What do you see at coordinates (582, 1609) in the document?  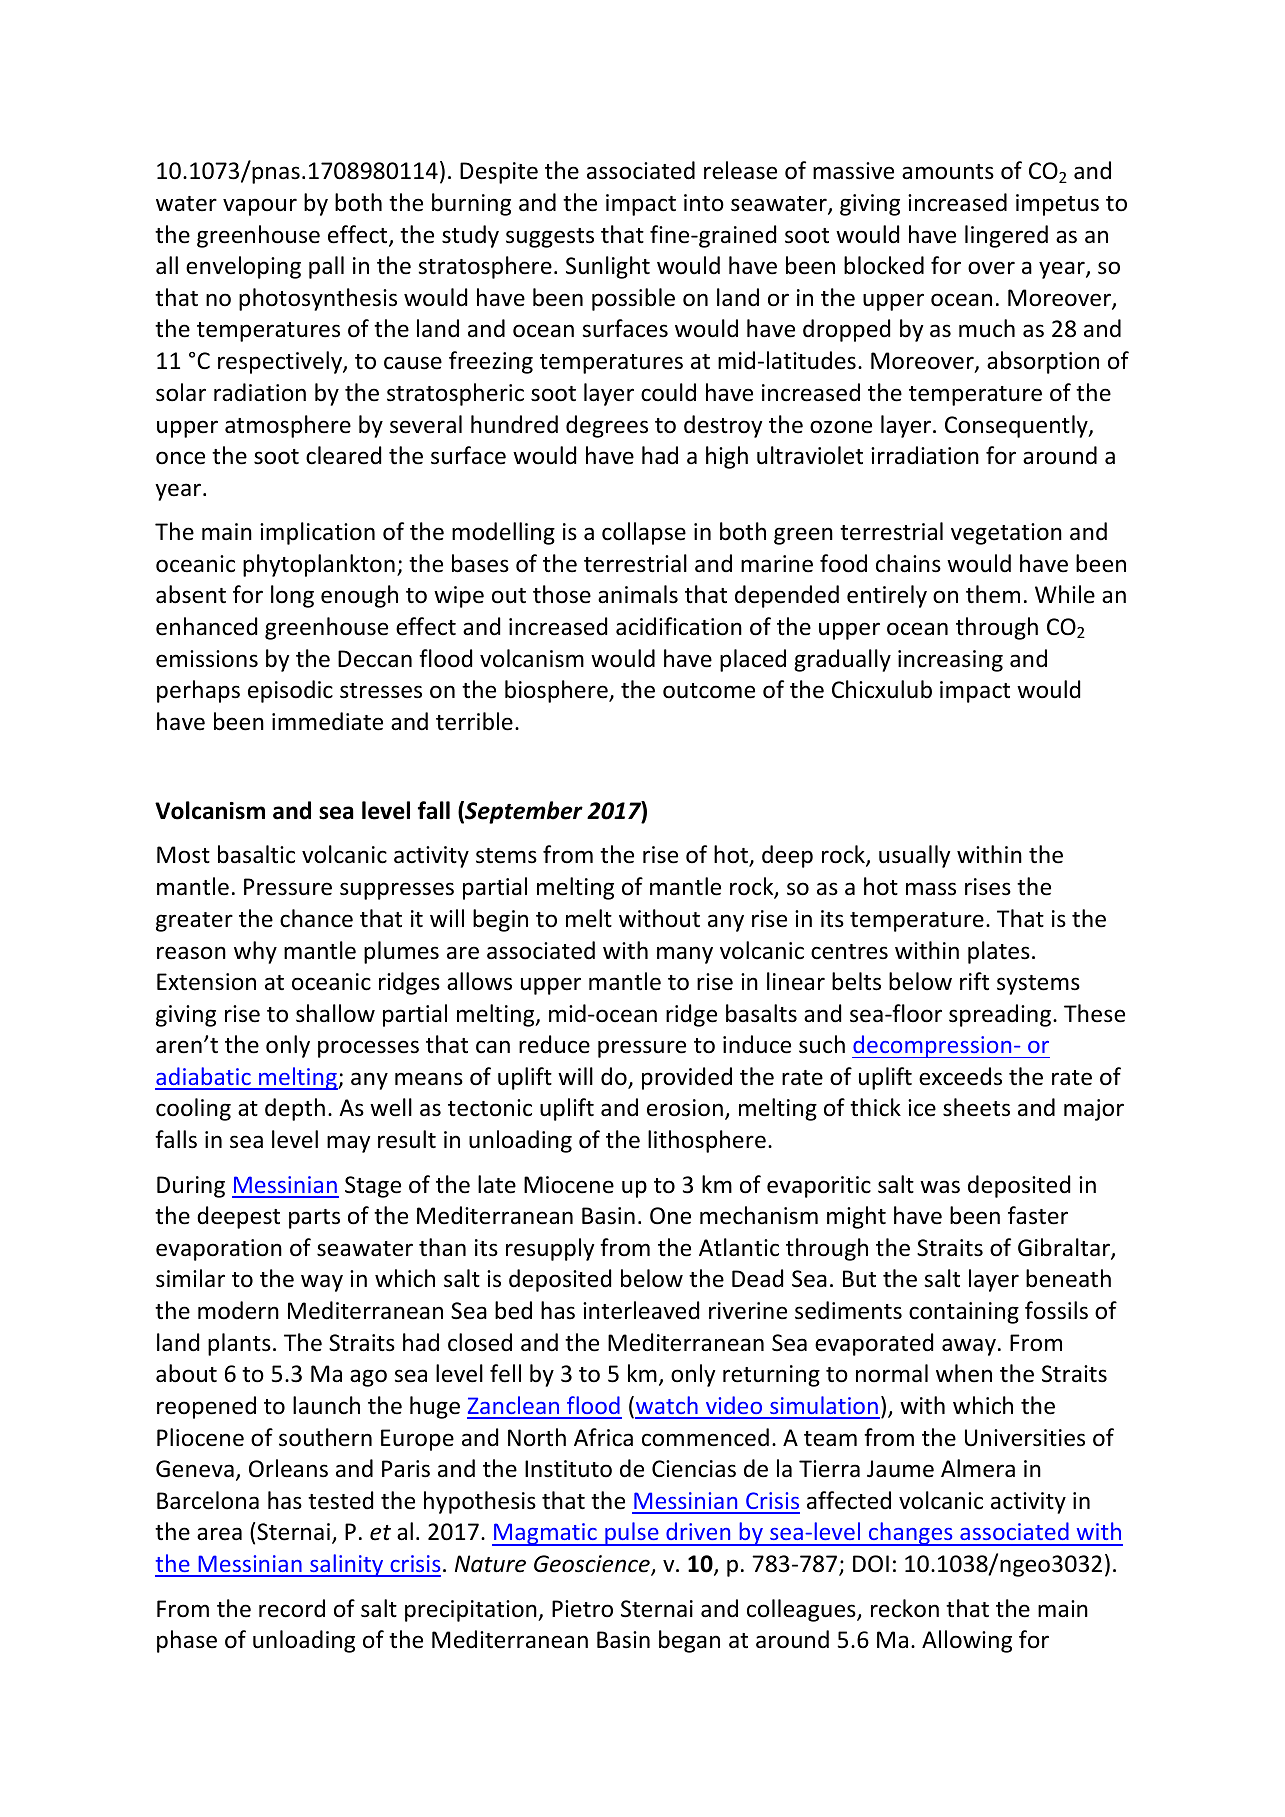 I see `Pietro` at bounding box center [582, 1609].
